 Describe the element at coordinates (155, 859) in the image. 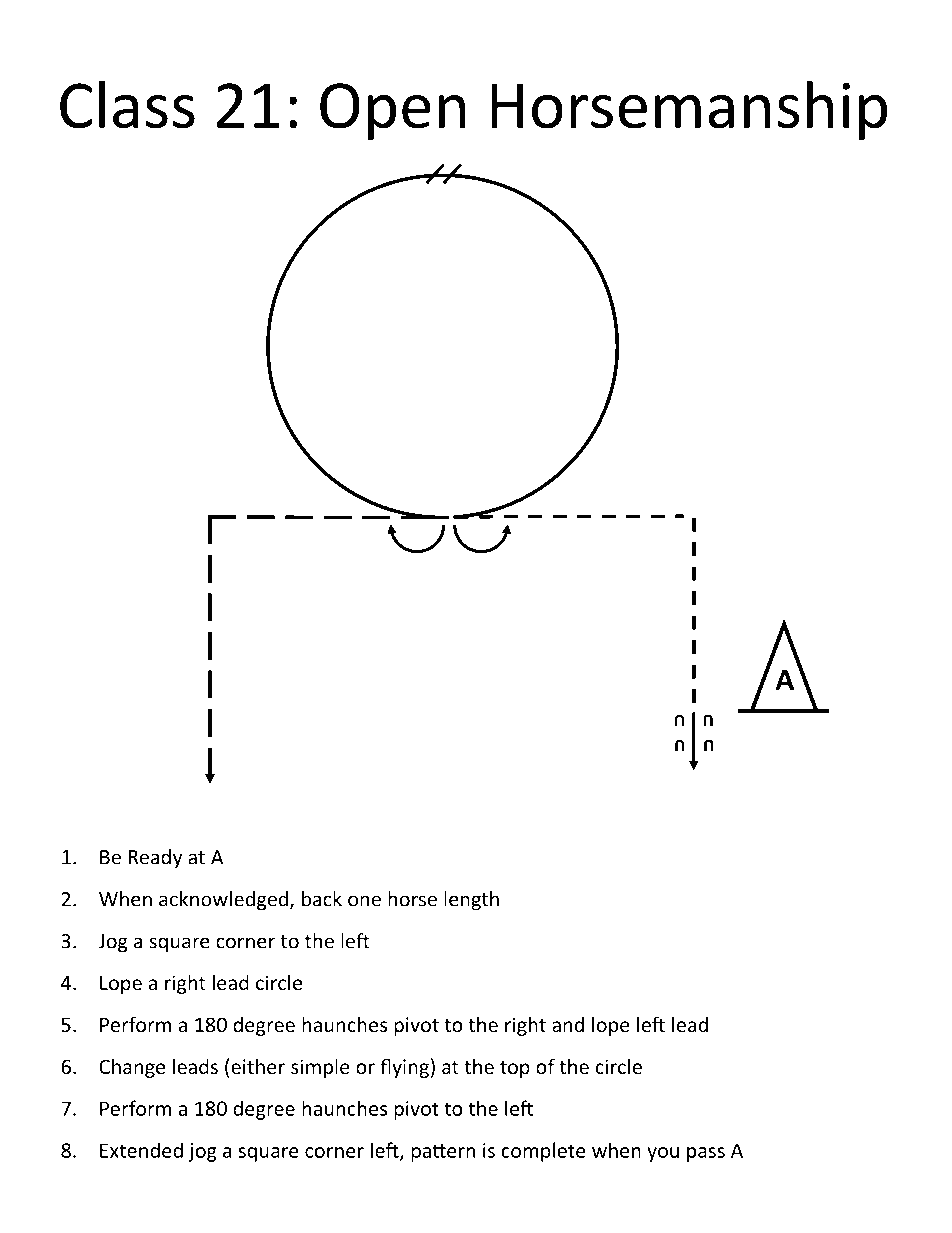

I see `Ready` at that location.
